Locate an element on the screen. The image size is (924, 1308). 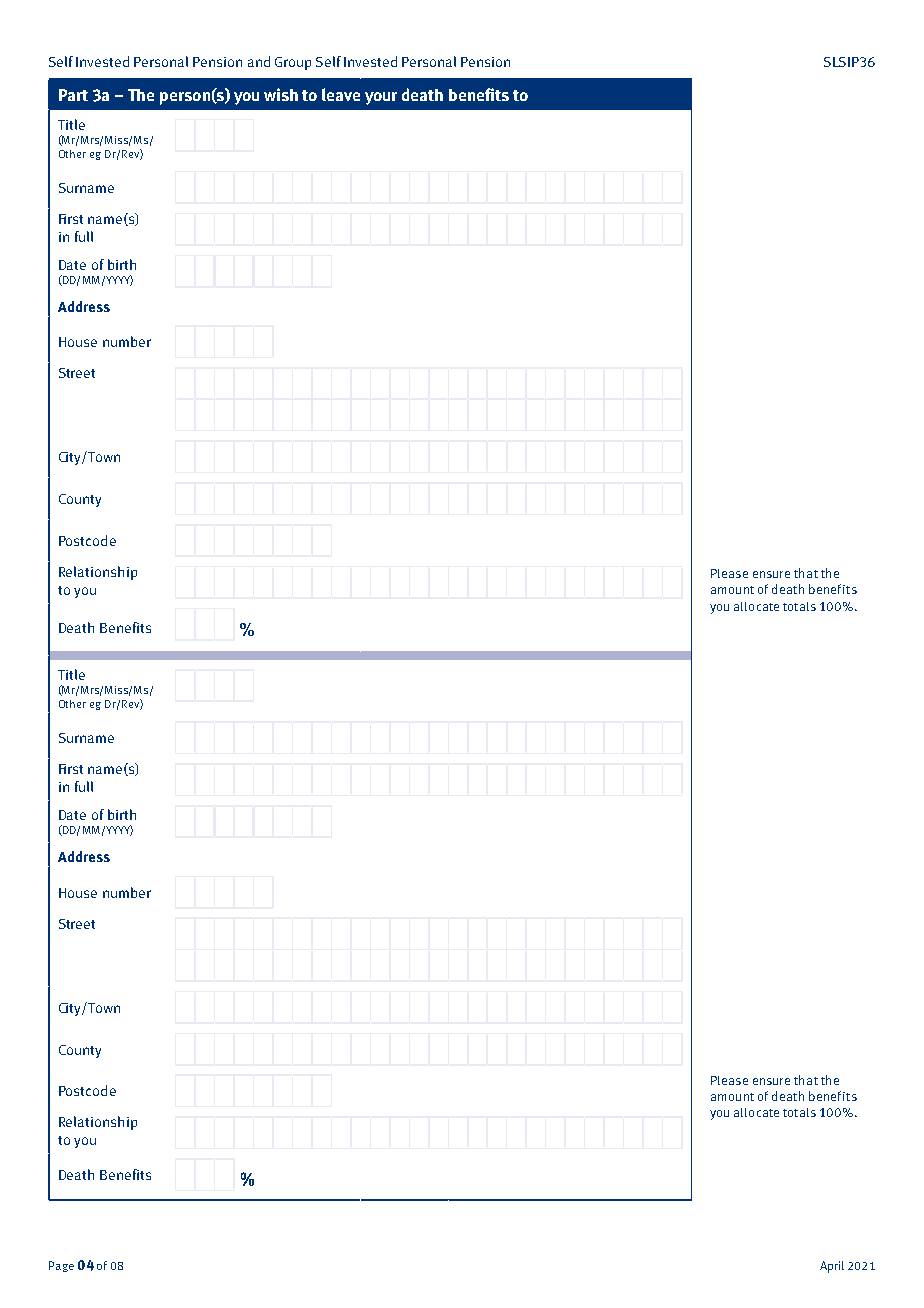
leave is located at coordinates (341, 94).
